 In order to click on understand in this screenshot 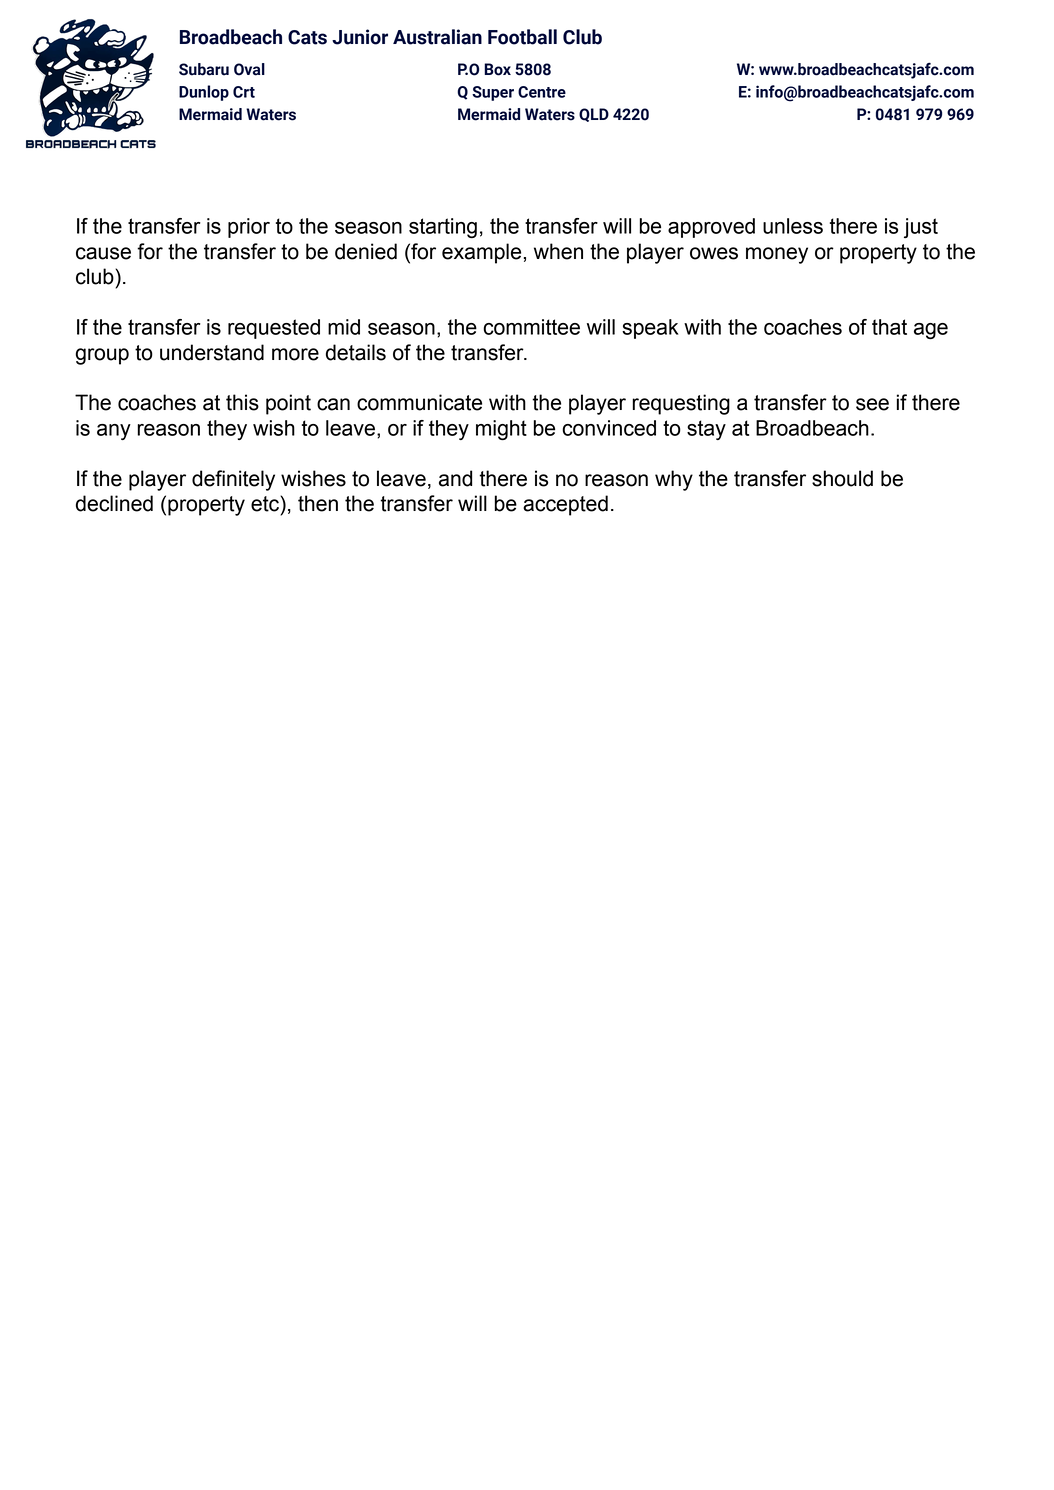, I will do `click(212, 352)`.
